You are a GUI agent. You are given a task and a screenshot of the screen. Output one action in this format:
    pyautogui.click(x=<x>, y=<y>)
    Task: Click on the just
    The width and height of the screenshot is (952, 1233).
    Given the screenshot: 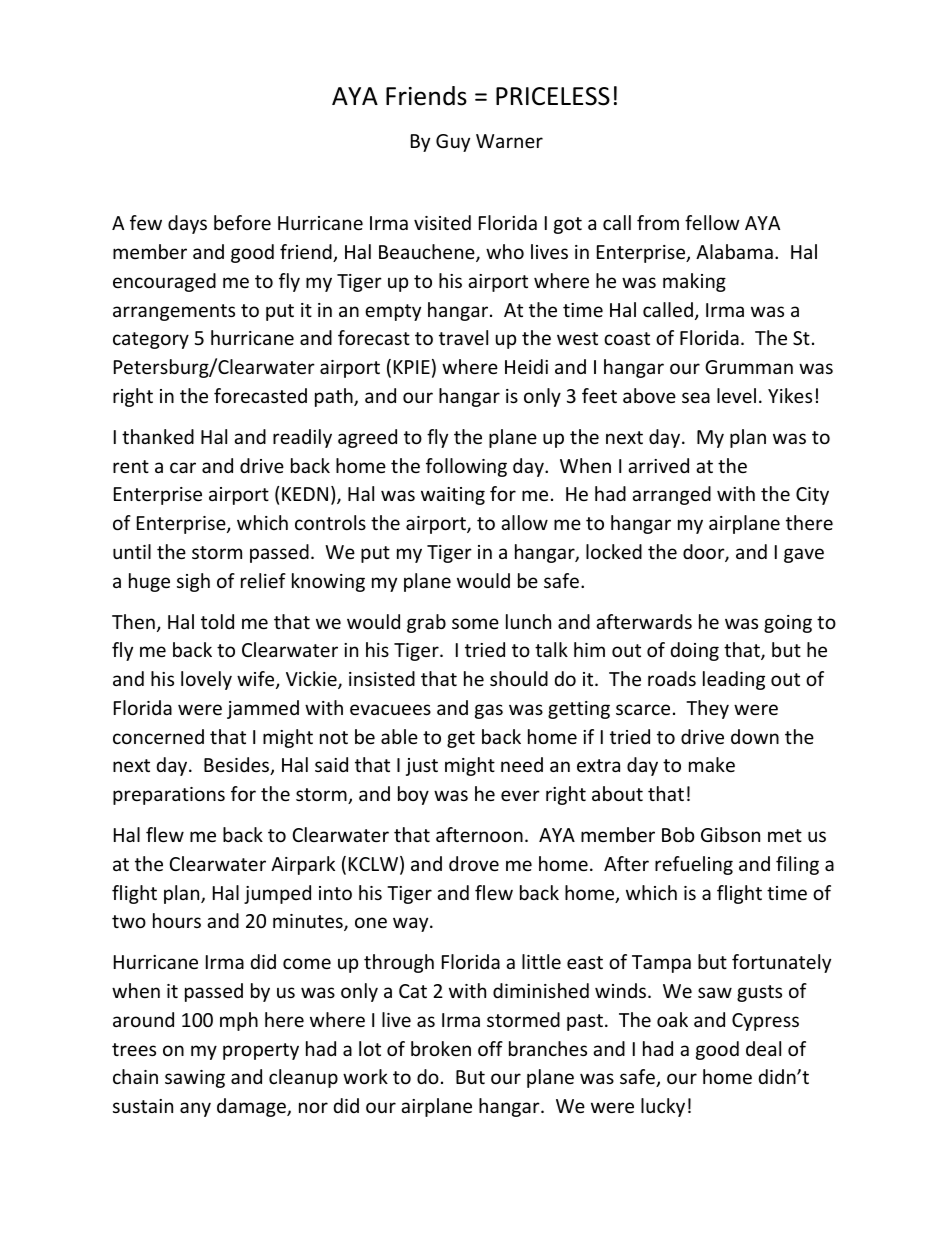 What is the action you would take?
    pyautogui.click(x=422, y=767)
